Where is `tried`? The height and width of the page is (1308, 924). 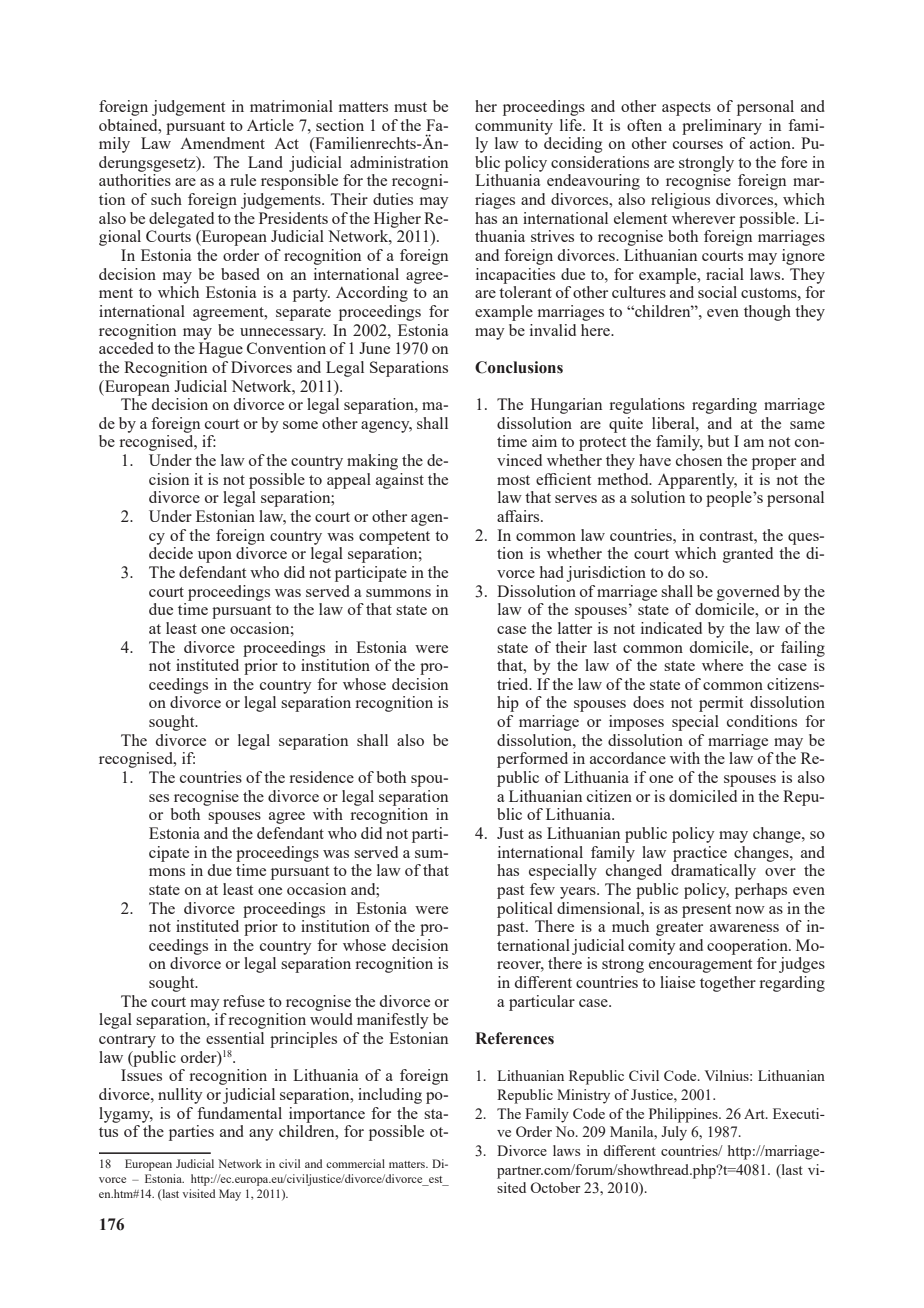
tried is located at coordinates (514, 684).
